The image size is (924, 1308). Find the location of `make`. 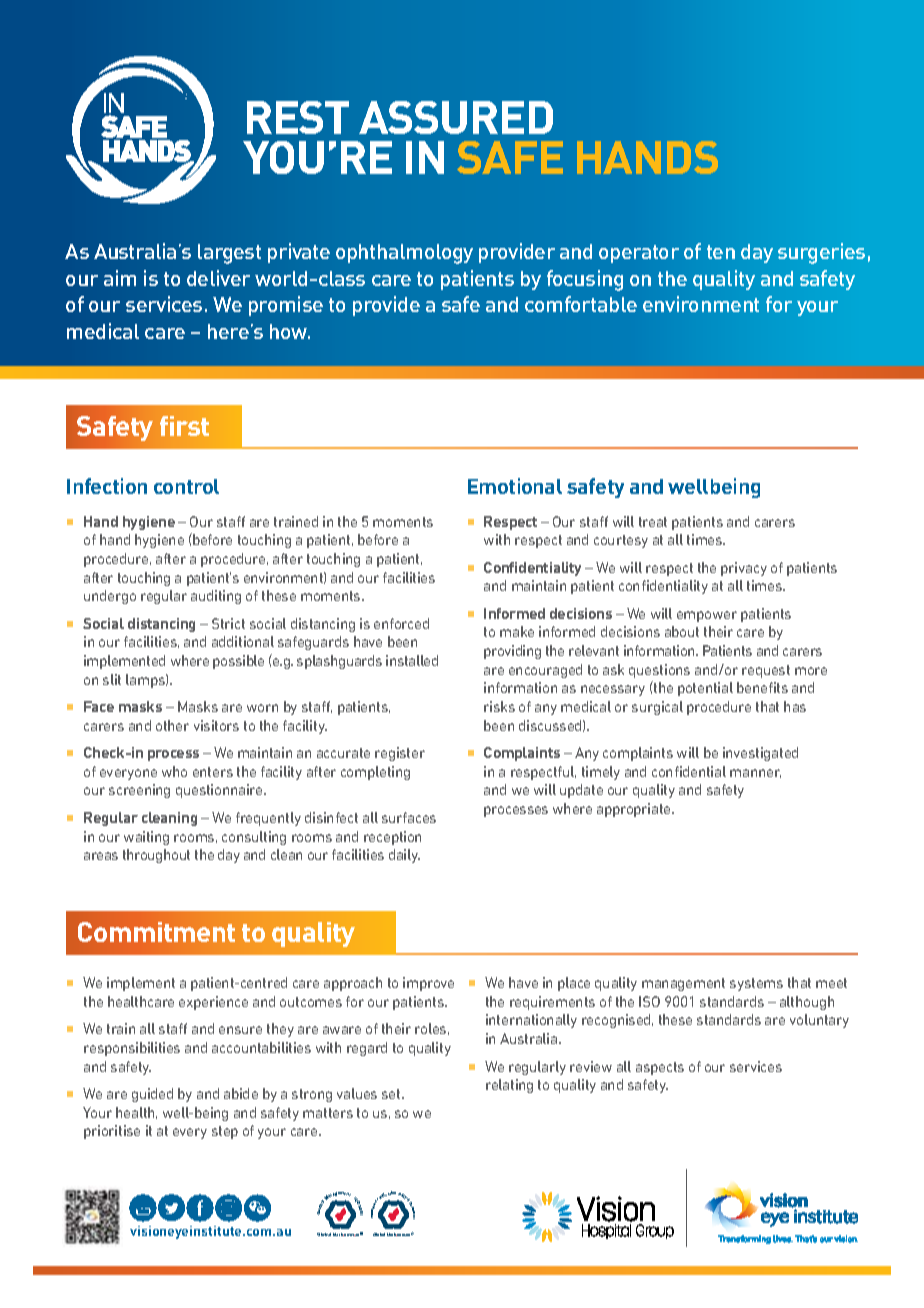

make is located at coordinates (517, 631).
